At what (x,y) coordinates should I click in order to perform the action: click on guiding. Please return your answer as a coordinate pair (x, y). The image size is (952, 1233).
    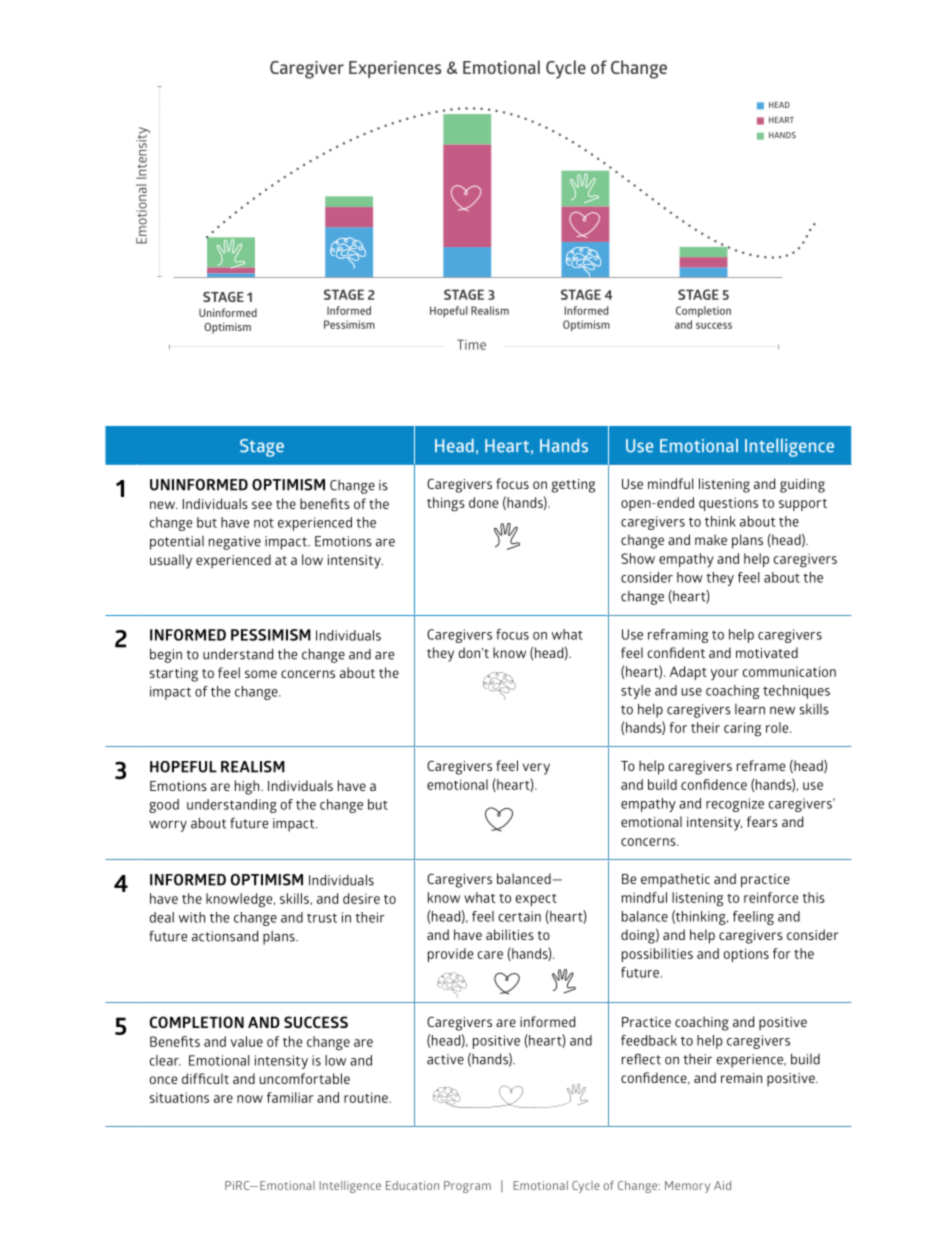
    Looking at the image, I should click on (802, 485).
